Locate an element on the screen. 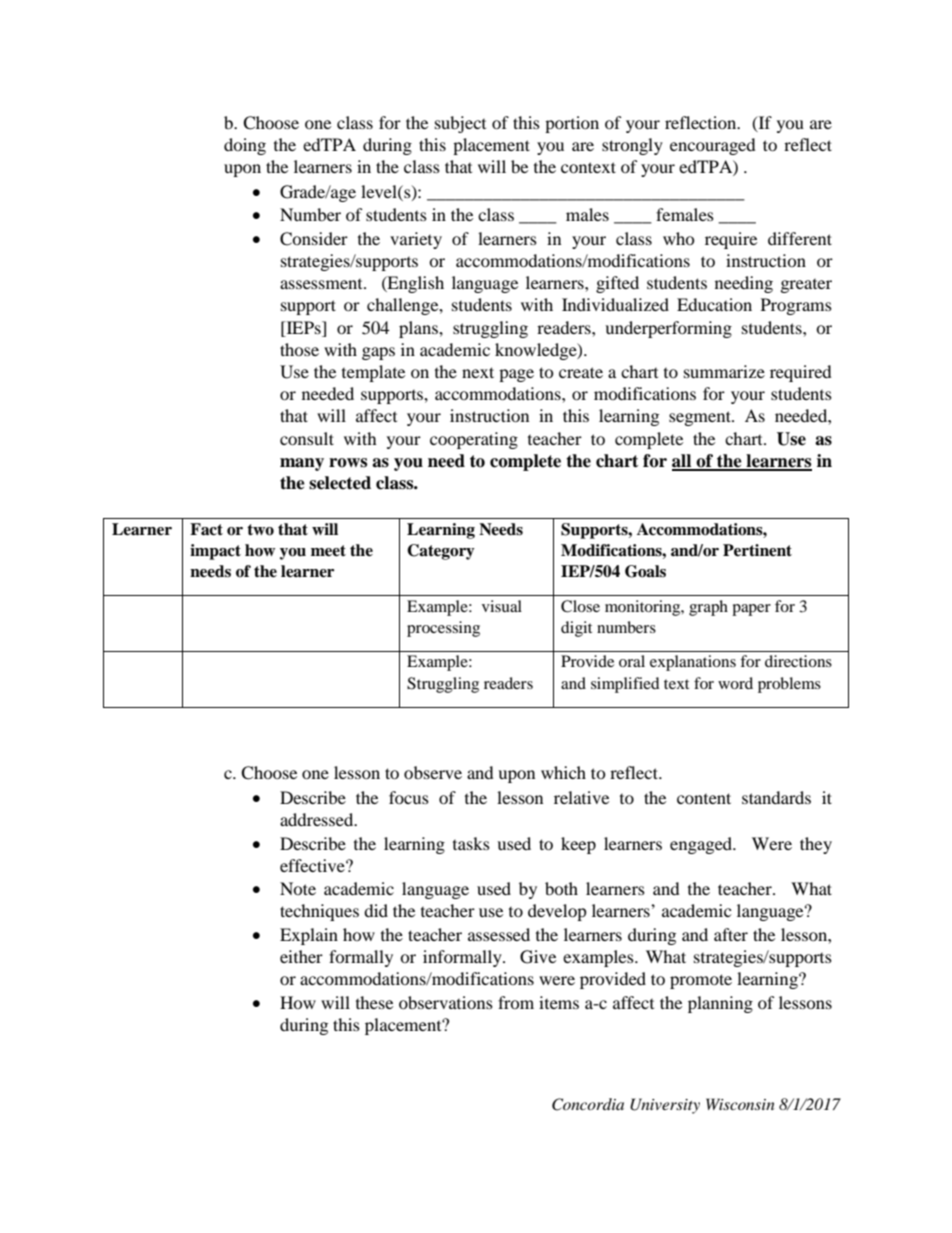  visual is located at coordinates (502, 606).
